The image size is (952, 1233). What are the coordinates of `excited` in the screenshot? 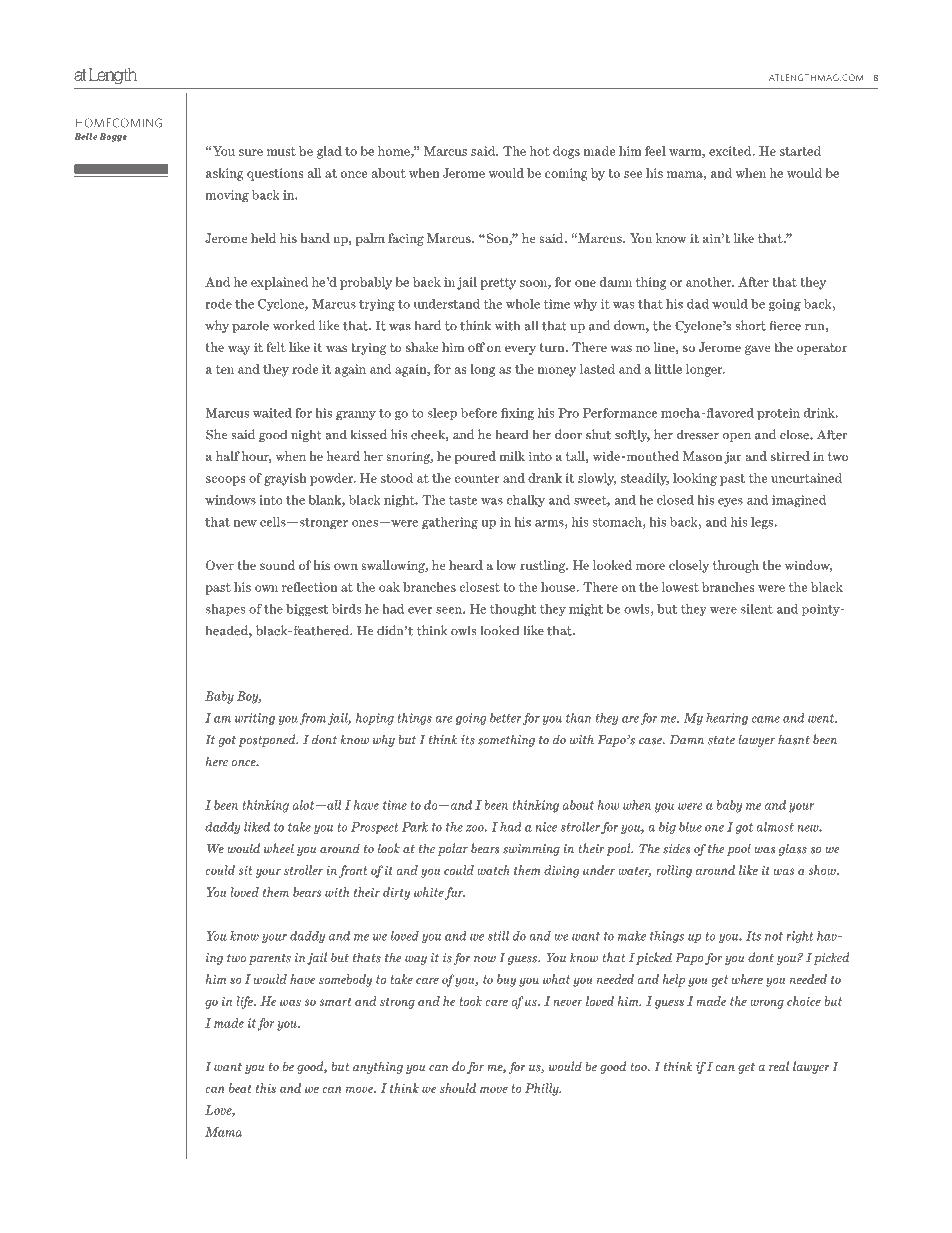 It's located at (731, 151).
